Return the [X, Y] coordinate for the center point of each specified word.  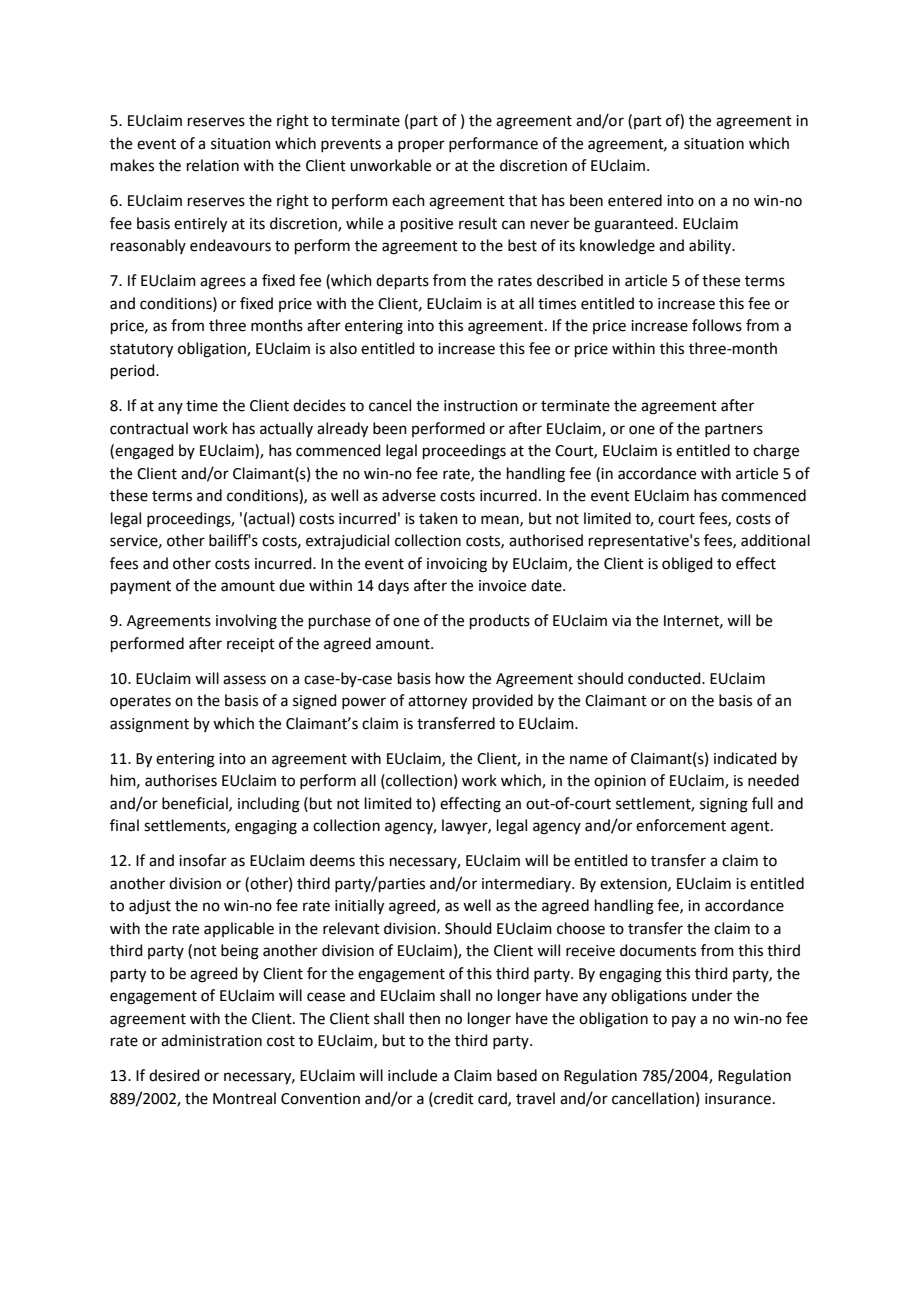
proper [421, 146]
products [500, 621]
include [412, 1075]
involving [246, 622]
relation [213, 165]
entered [635, 200]
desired [174, 1075]
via [621, 621]
